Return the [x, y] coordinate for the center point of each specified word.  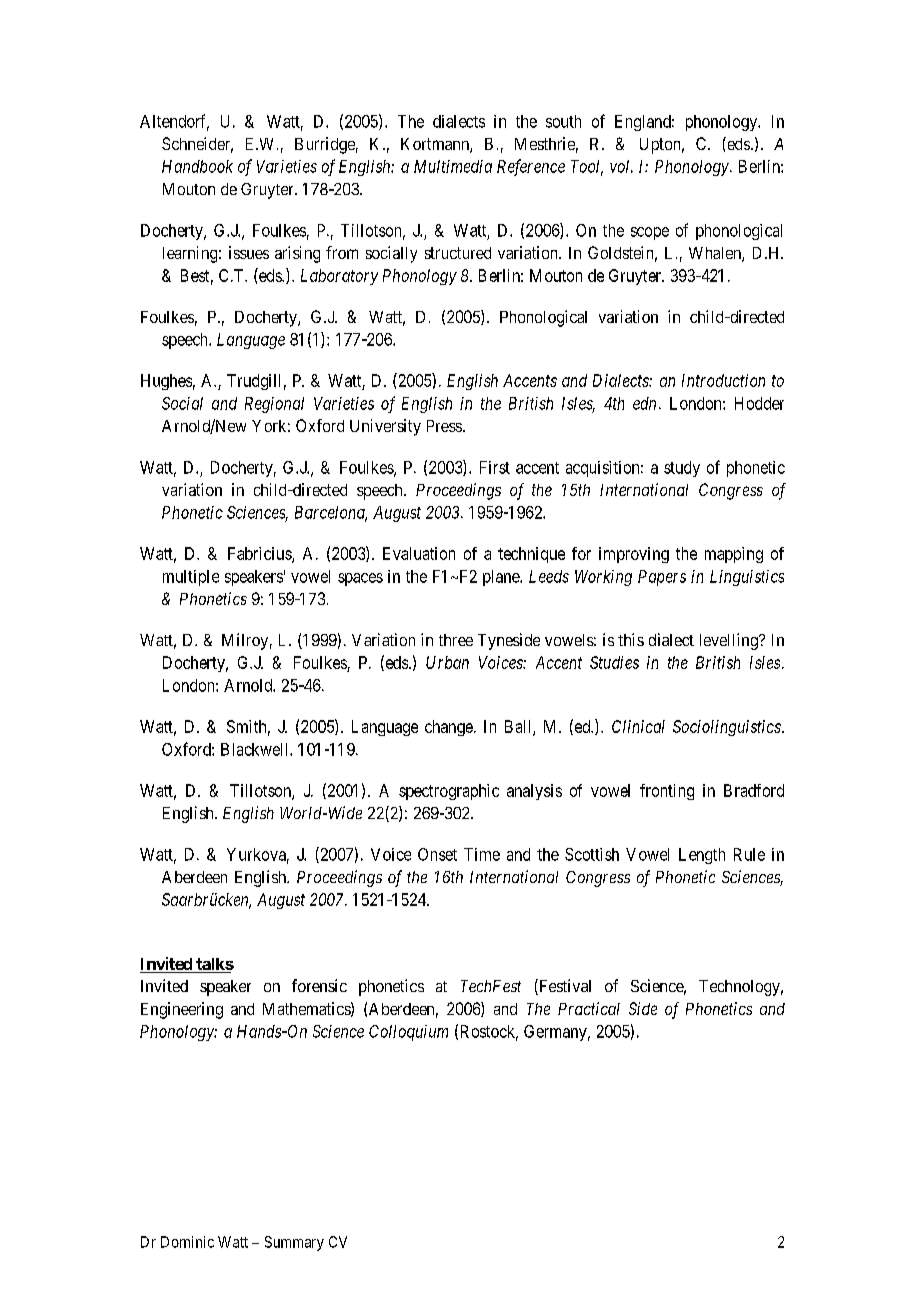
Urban [447, 662]
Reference [531, 167]
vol [621, 166]
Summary [294, 1243]
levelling [730, 641]
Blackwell [256, 749]
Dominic [187, 1242]
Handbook [197, 166]
